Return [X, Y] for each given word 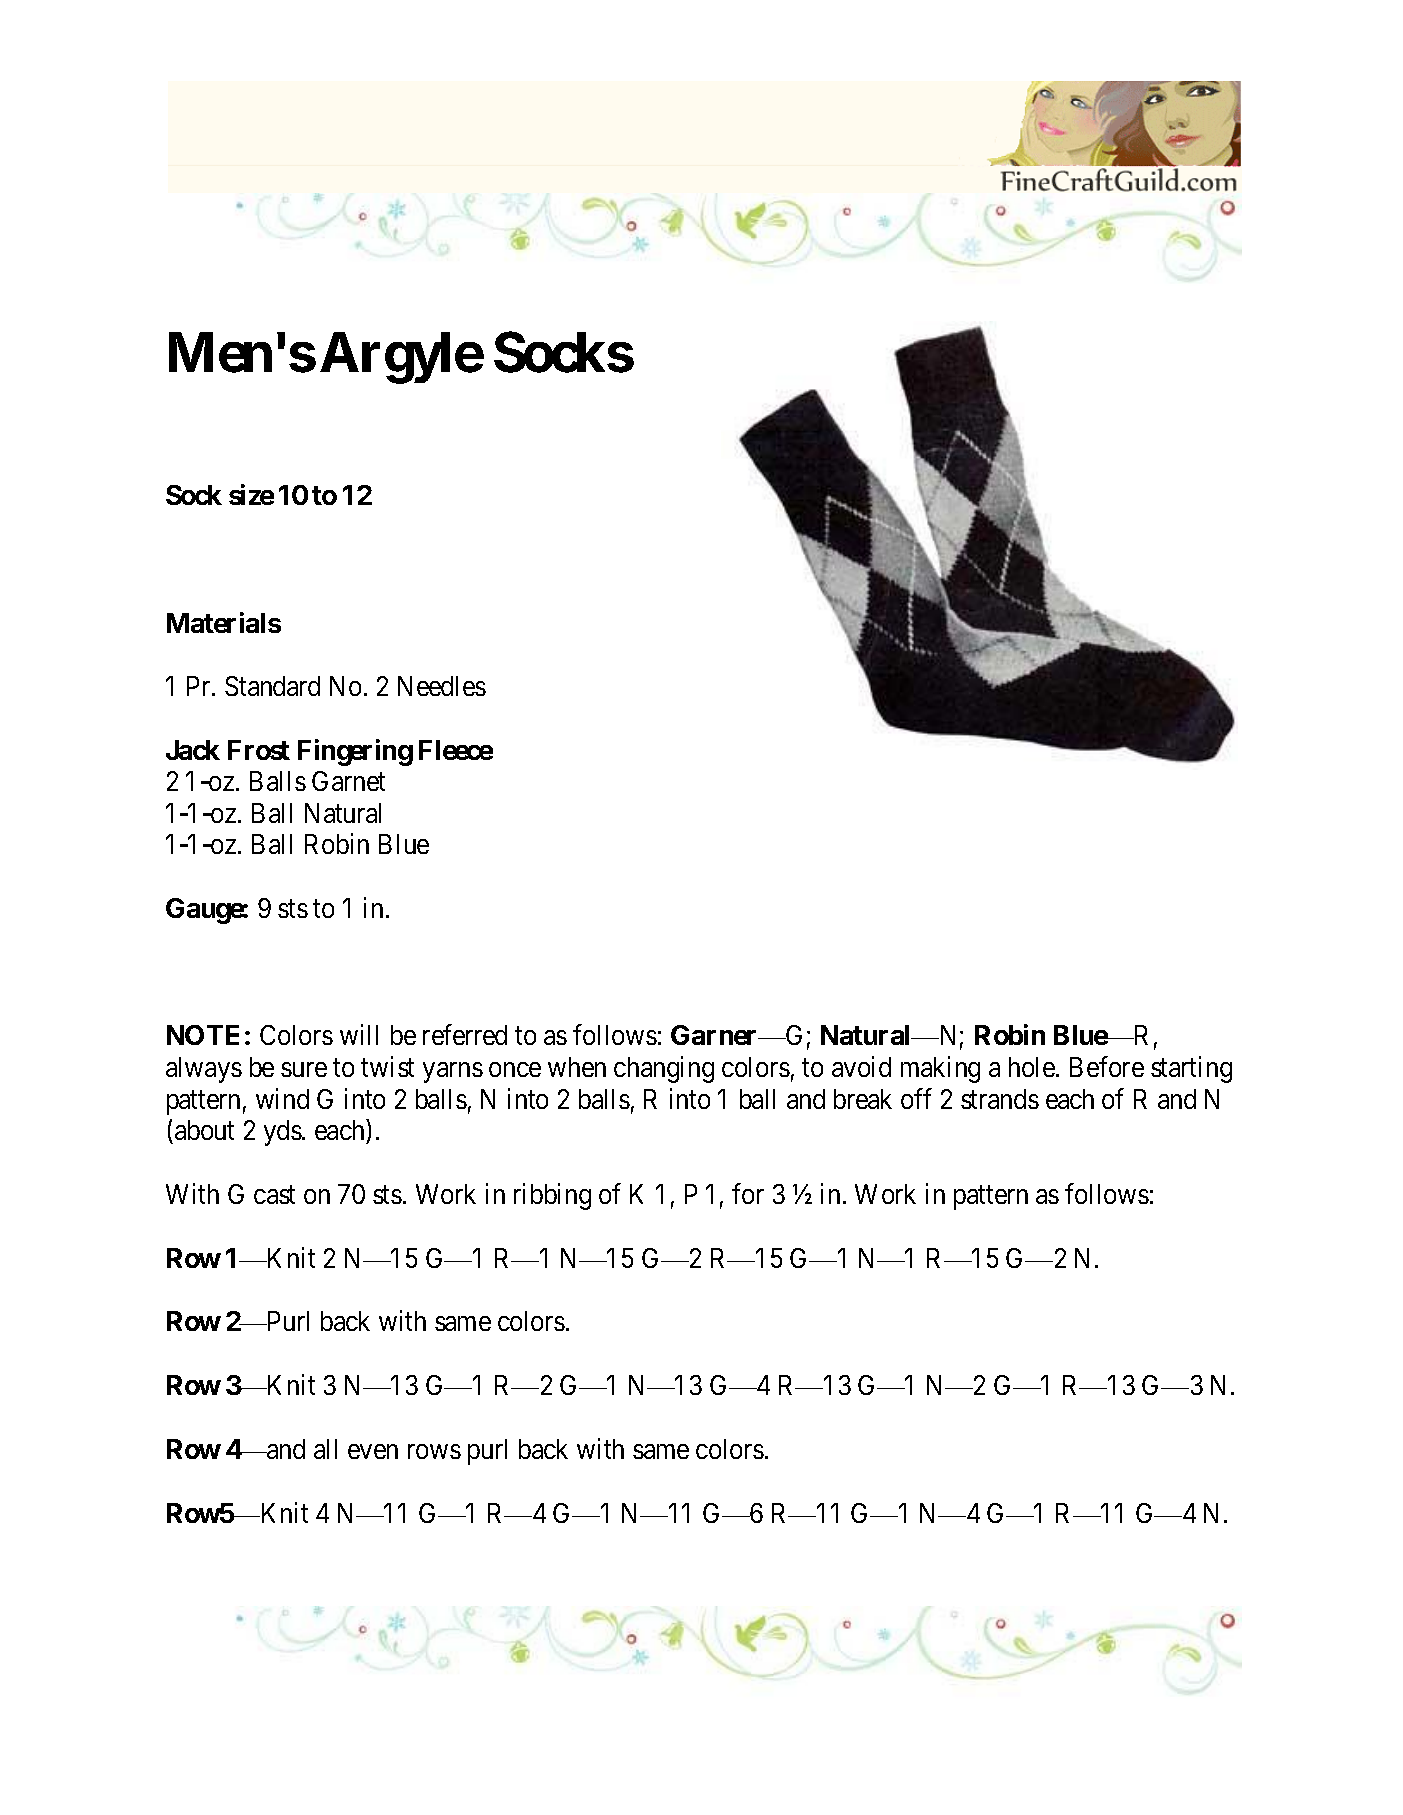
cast [274, 1195]
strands [1000, 1099]
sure [304, 1069]
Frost [259, 750]
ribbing [552, 1196]
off [916, 1098]
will [359, 1035]
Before [1107, 1066]
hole [1033, 1067]
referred [465, 1035]
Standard [272, 686]
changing [664, 1069]
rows [434, 1452]
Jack [193, 750]
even [373, 1452]
